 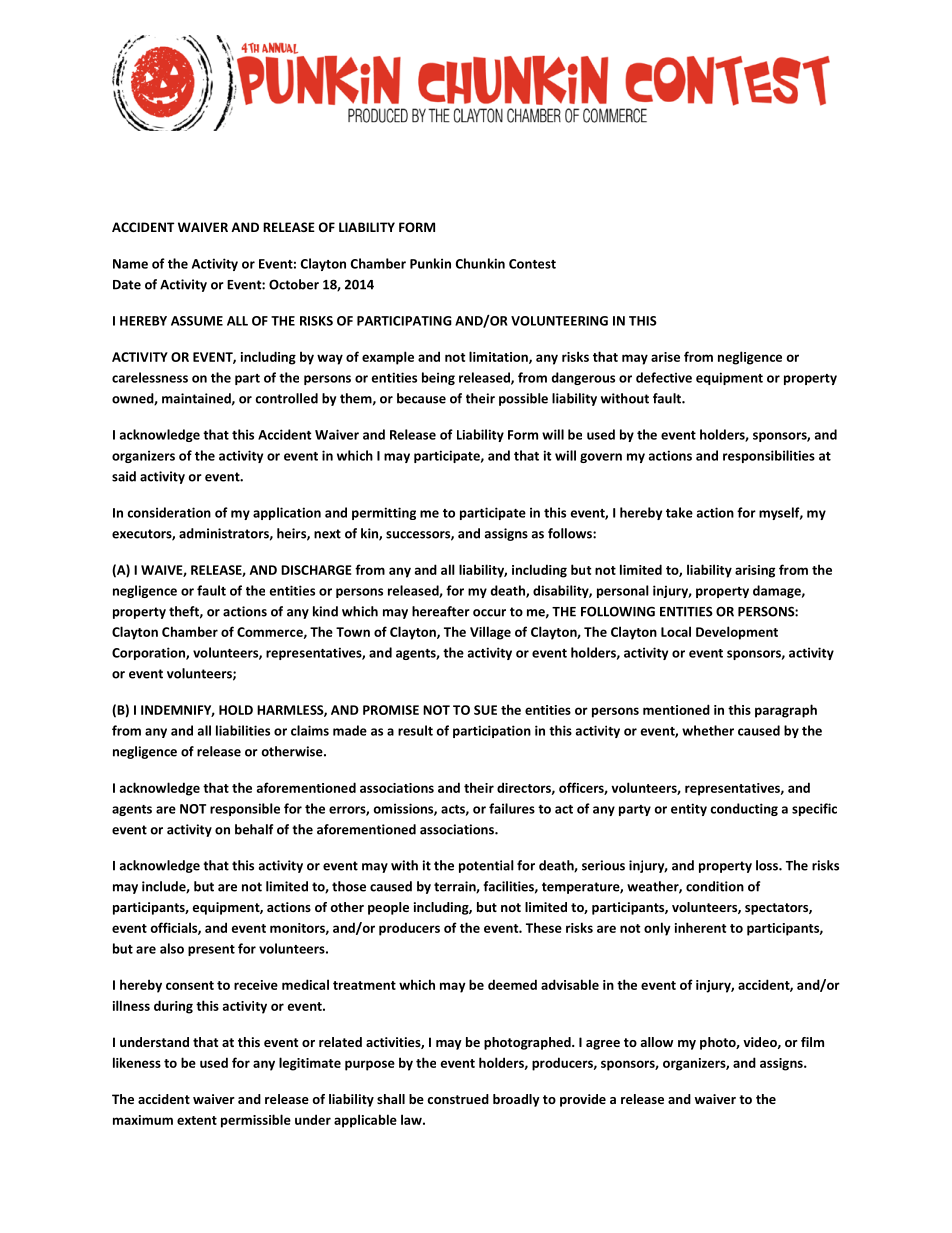 I want to click on construed, so click(x=458, y=1099).
